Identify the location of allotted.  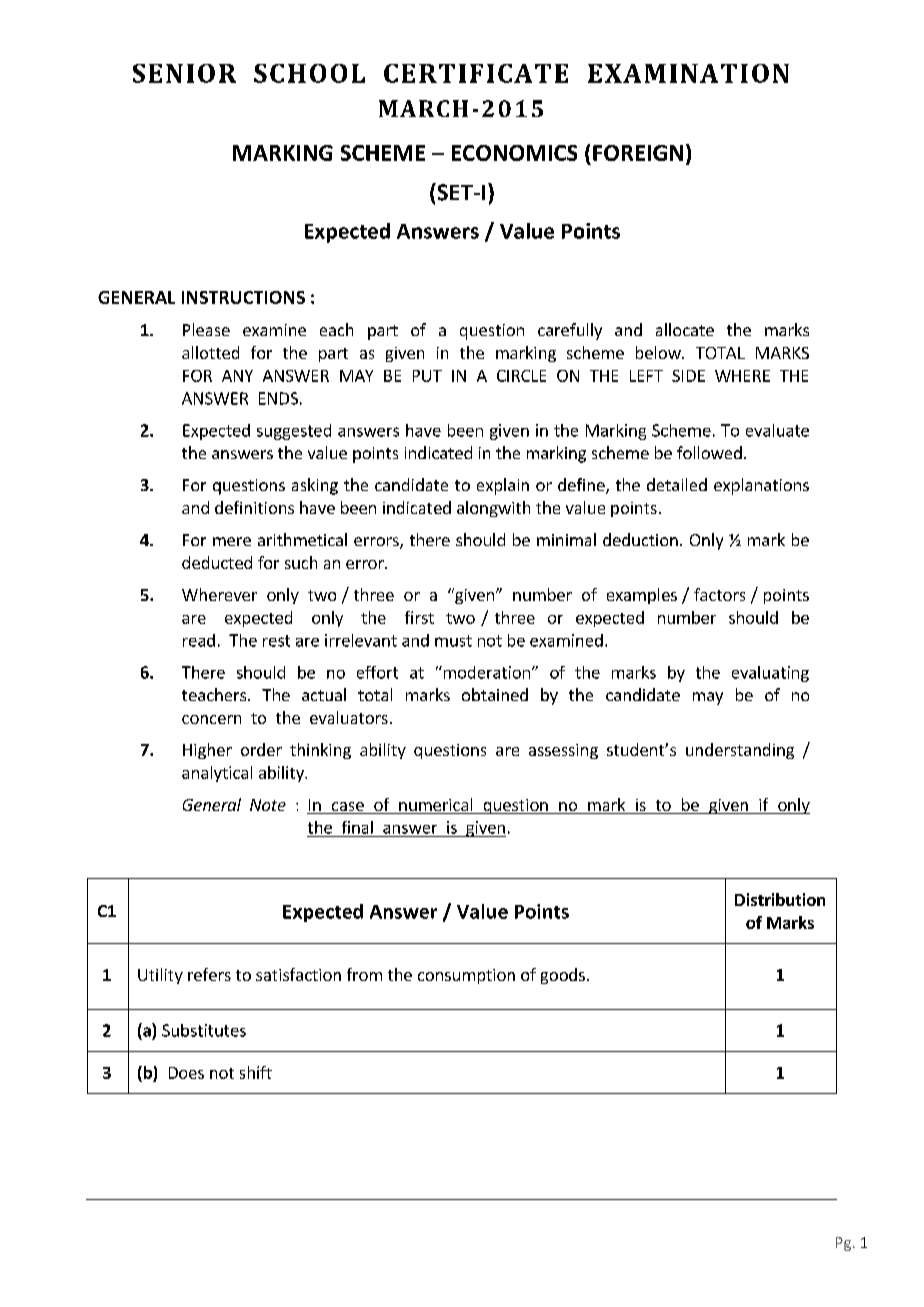
(210, 352).
